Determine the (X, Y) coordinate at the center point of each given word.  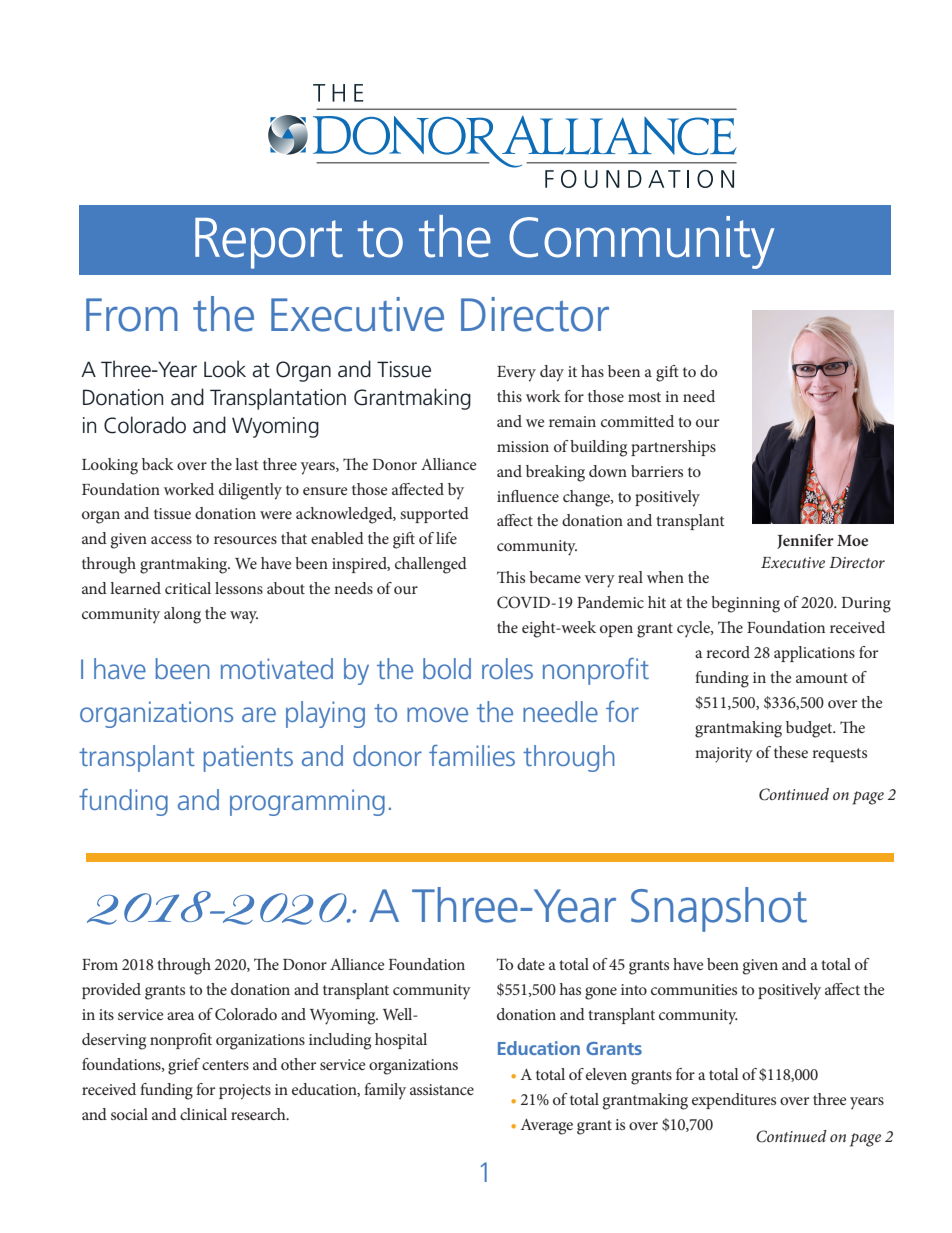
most (644, 397)
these (791, 752)
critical (188, 588)
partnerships (673, 448)
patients (248, 758)
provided (111, 991)
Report (269, 243)
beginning (745, 604)
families (472, 755)
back (158, 464)
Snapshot (719, 909)
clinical (203, 1114)
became (555, 577)
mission (523, 446)
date (531, 964)
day (552, 373)
